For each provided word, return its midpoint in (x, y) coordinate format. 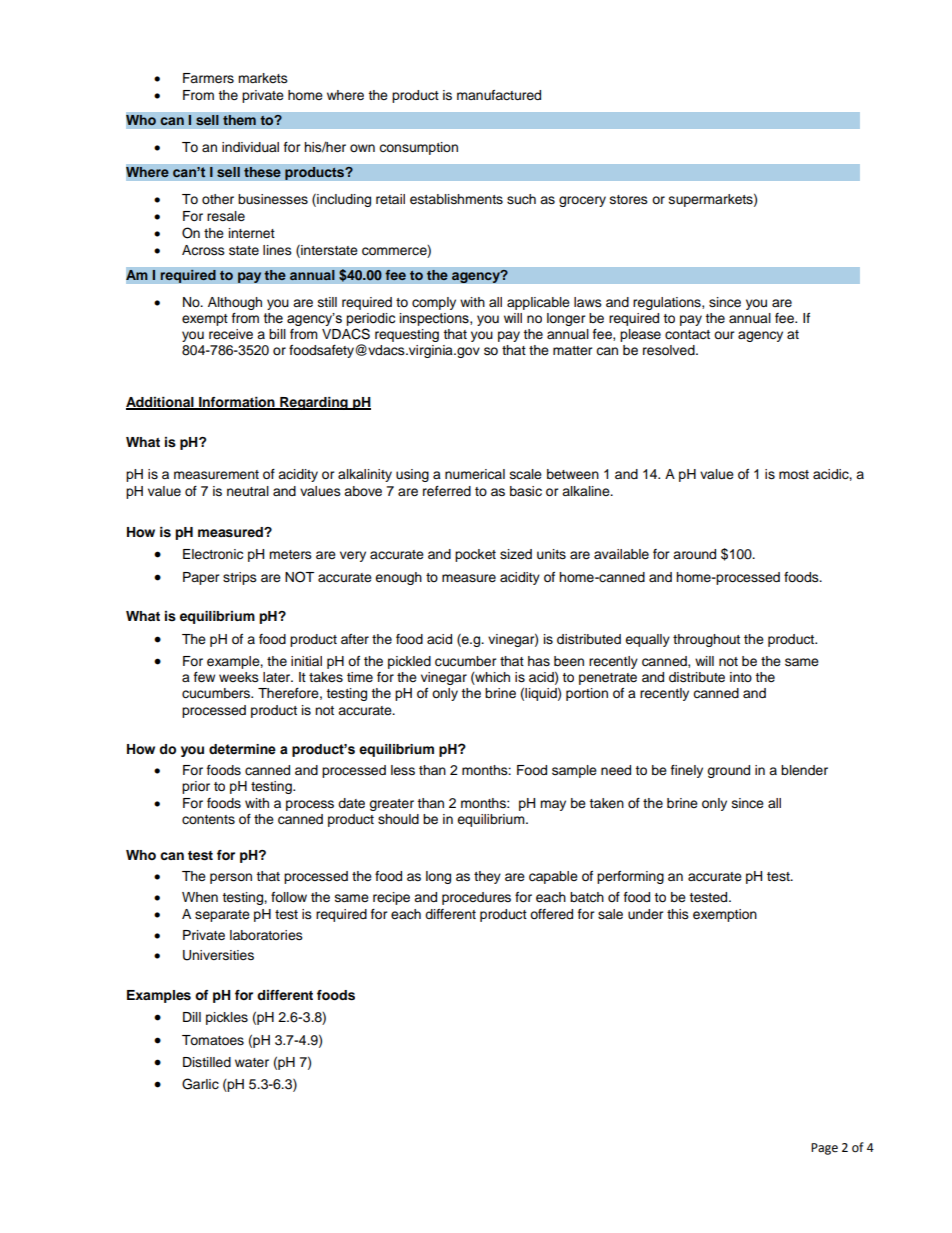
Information (237, 403)
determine (242, 749)
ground (728, 771)
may (553, 805)
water (252, 1062)
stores (629, 199)
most (794, 474)
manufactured (499, 95)
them (239, 120)
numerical (475, 474)
